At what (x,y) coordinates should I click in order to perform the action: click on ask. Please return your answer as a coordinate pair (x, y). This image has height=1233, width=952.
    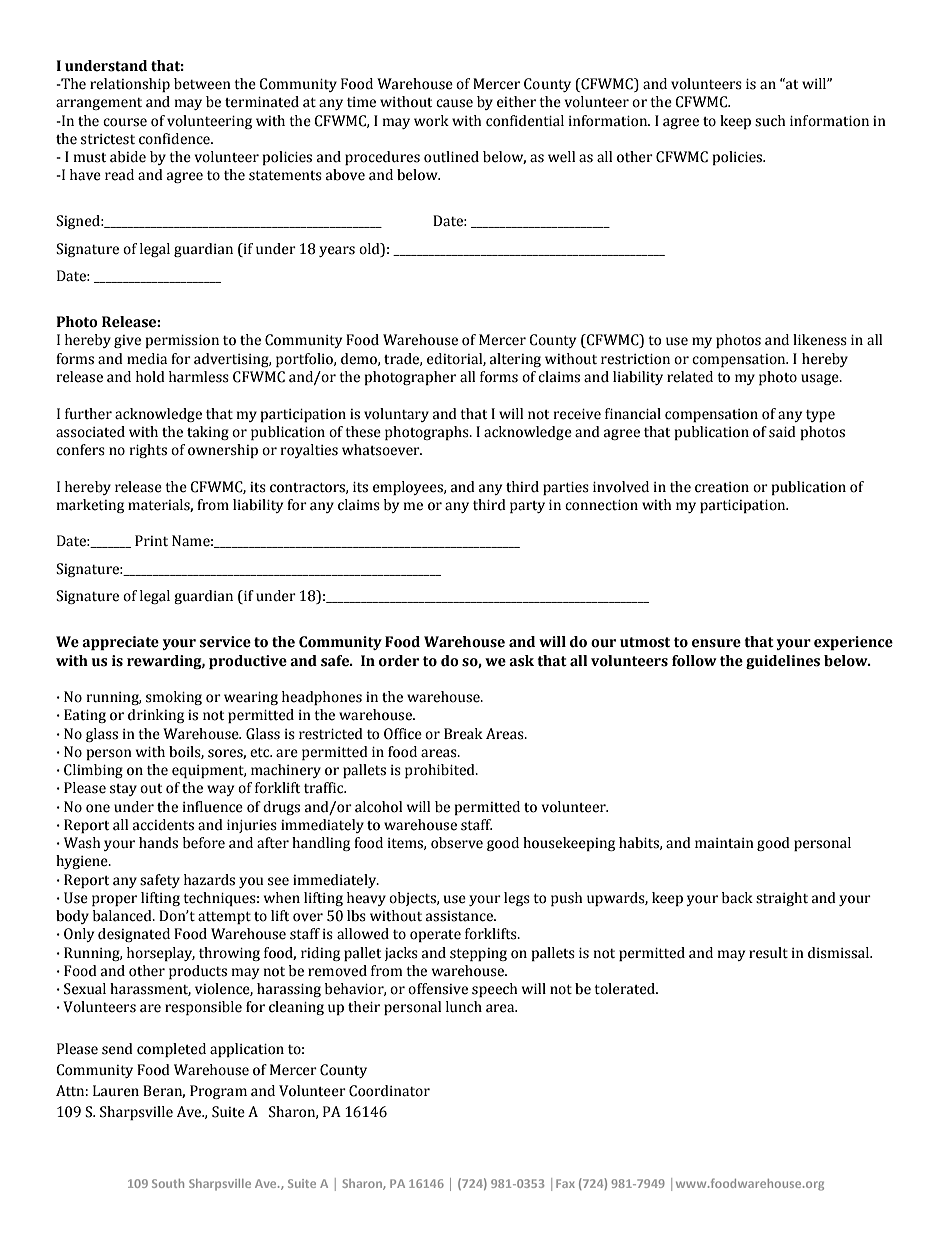
    Looking at the image, I should click on (521, 661).
